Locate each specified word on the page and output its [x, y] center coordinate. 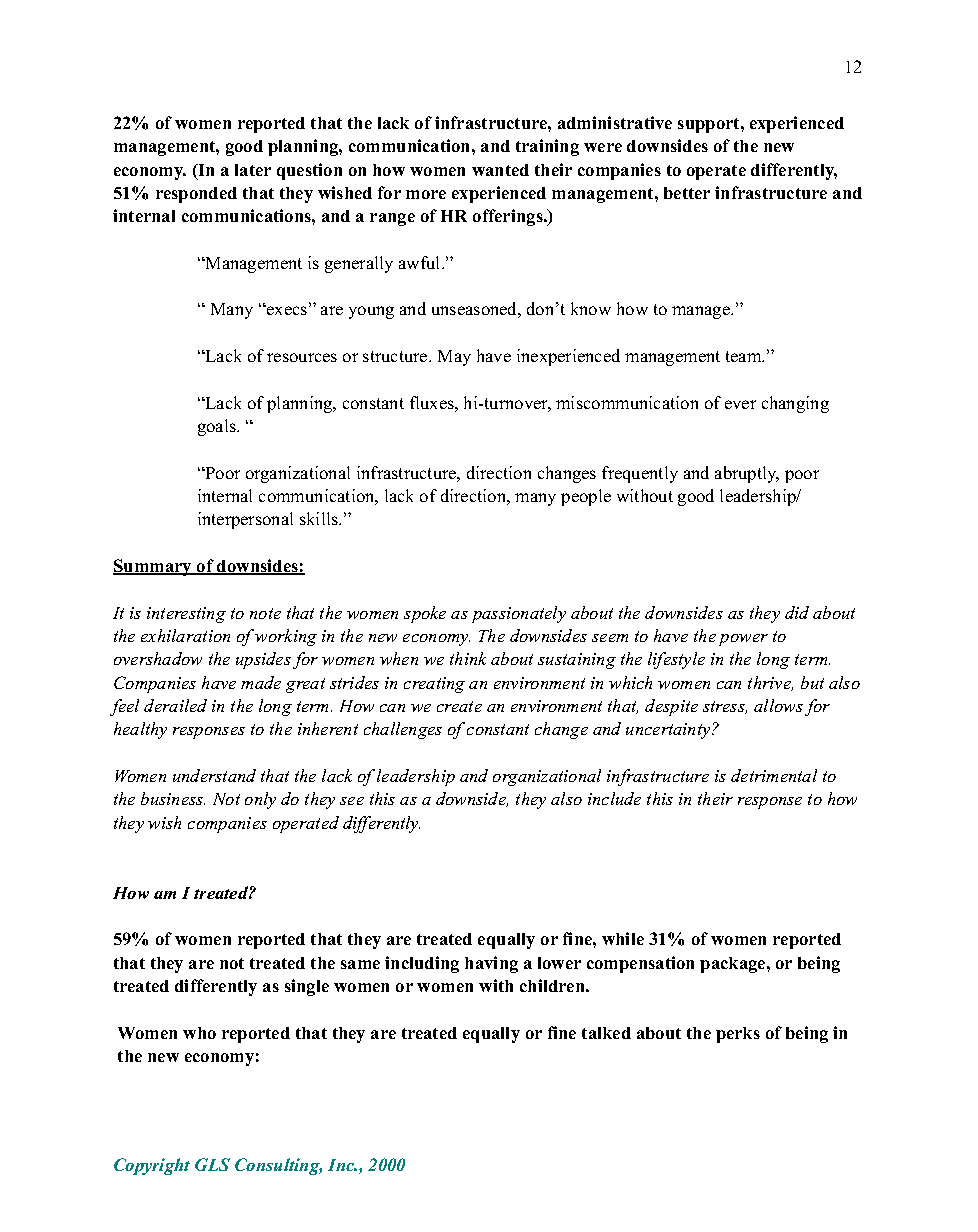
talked [606, 1033]
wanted [500, 170]
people [586, 497]
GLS [212, 1164]
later [253, 170]
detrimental [774, 775]
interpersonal [245, 520]
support [710, 125]
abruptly [747, 474]
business [173, 798]
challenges [403, 730]
